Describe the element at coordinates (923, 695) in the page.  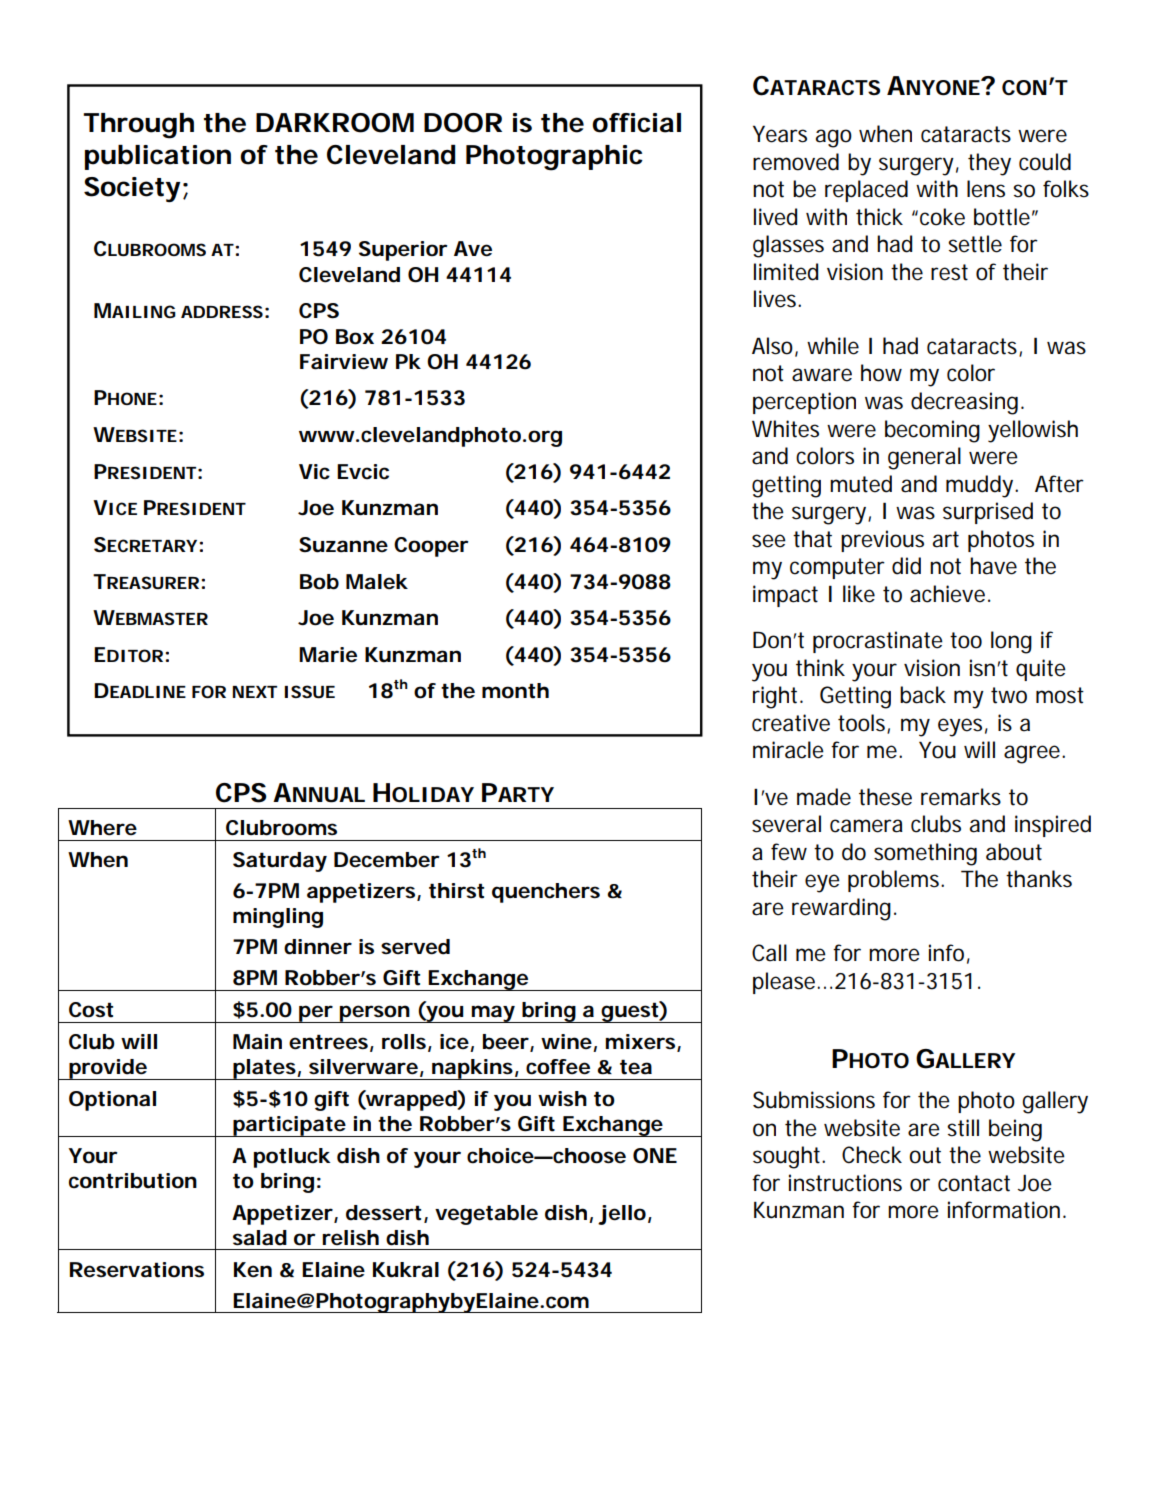
I see `back` at that location.
